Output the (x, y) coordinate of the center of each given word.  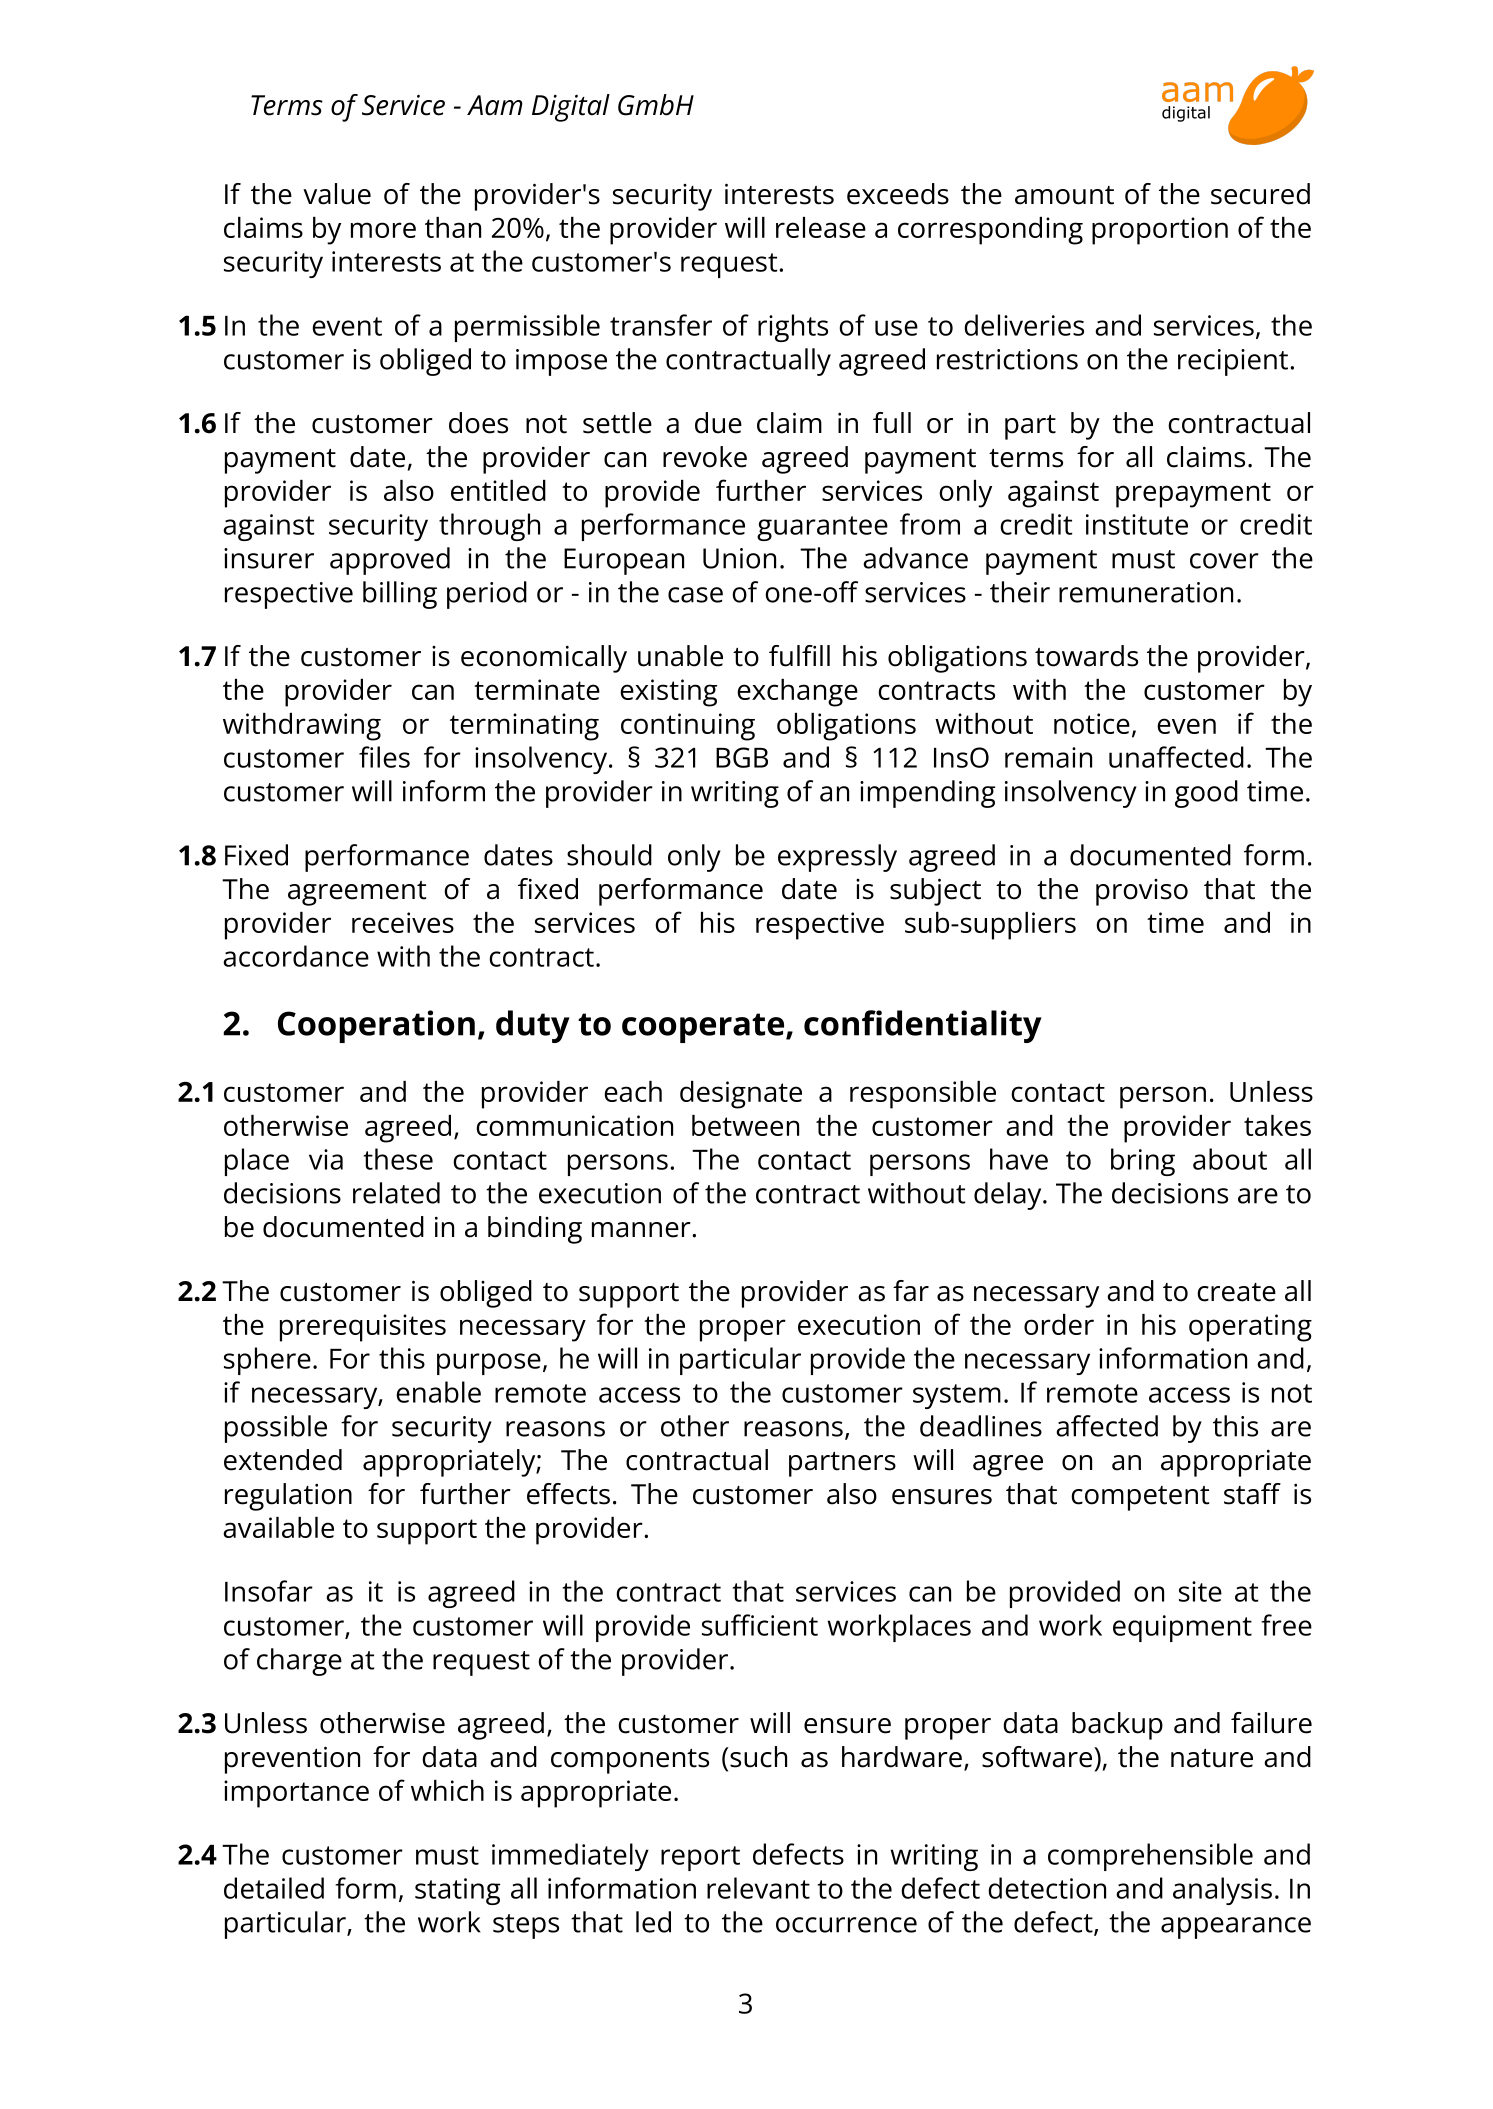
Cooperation (376, 1026)
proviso (1142, 892)
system (957, 1396)
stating (457, 1891)
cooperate (703, 1028)
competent (1140, 1498)
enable (438, 1392)
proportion (1160, 231)
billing (400, 595)
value (337, 194)
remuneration (1146, 592)
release (821, 227)
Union (739, 558)
